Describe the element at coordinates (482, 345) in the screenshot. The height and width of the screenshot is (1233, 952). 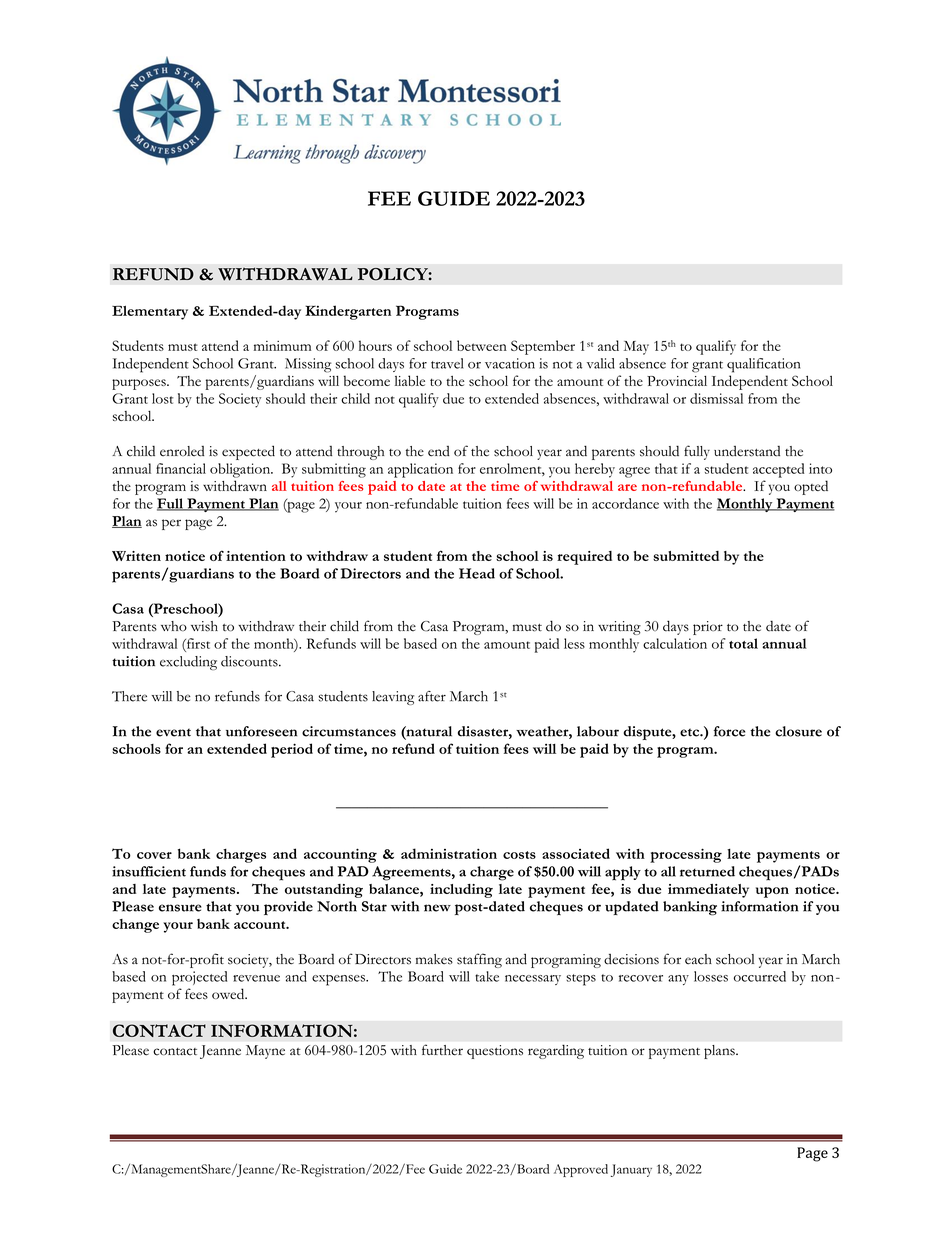
I see `between` at that location.
